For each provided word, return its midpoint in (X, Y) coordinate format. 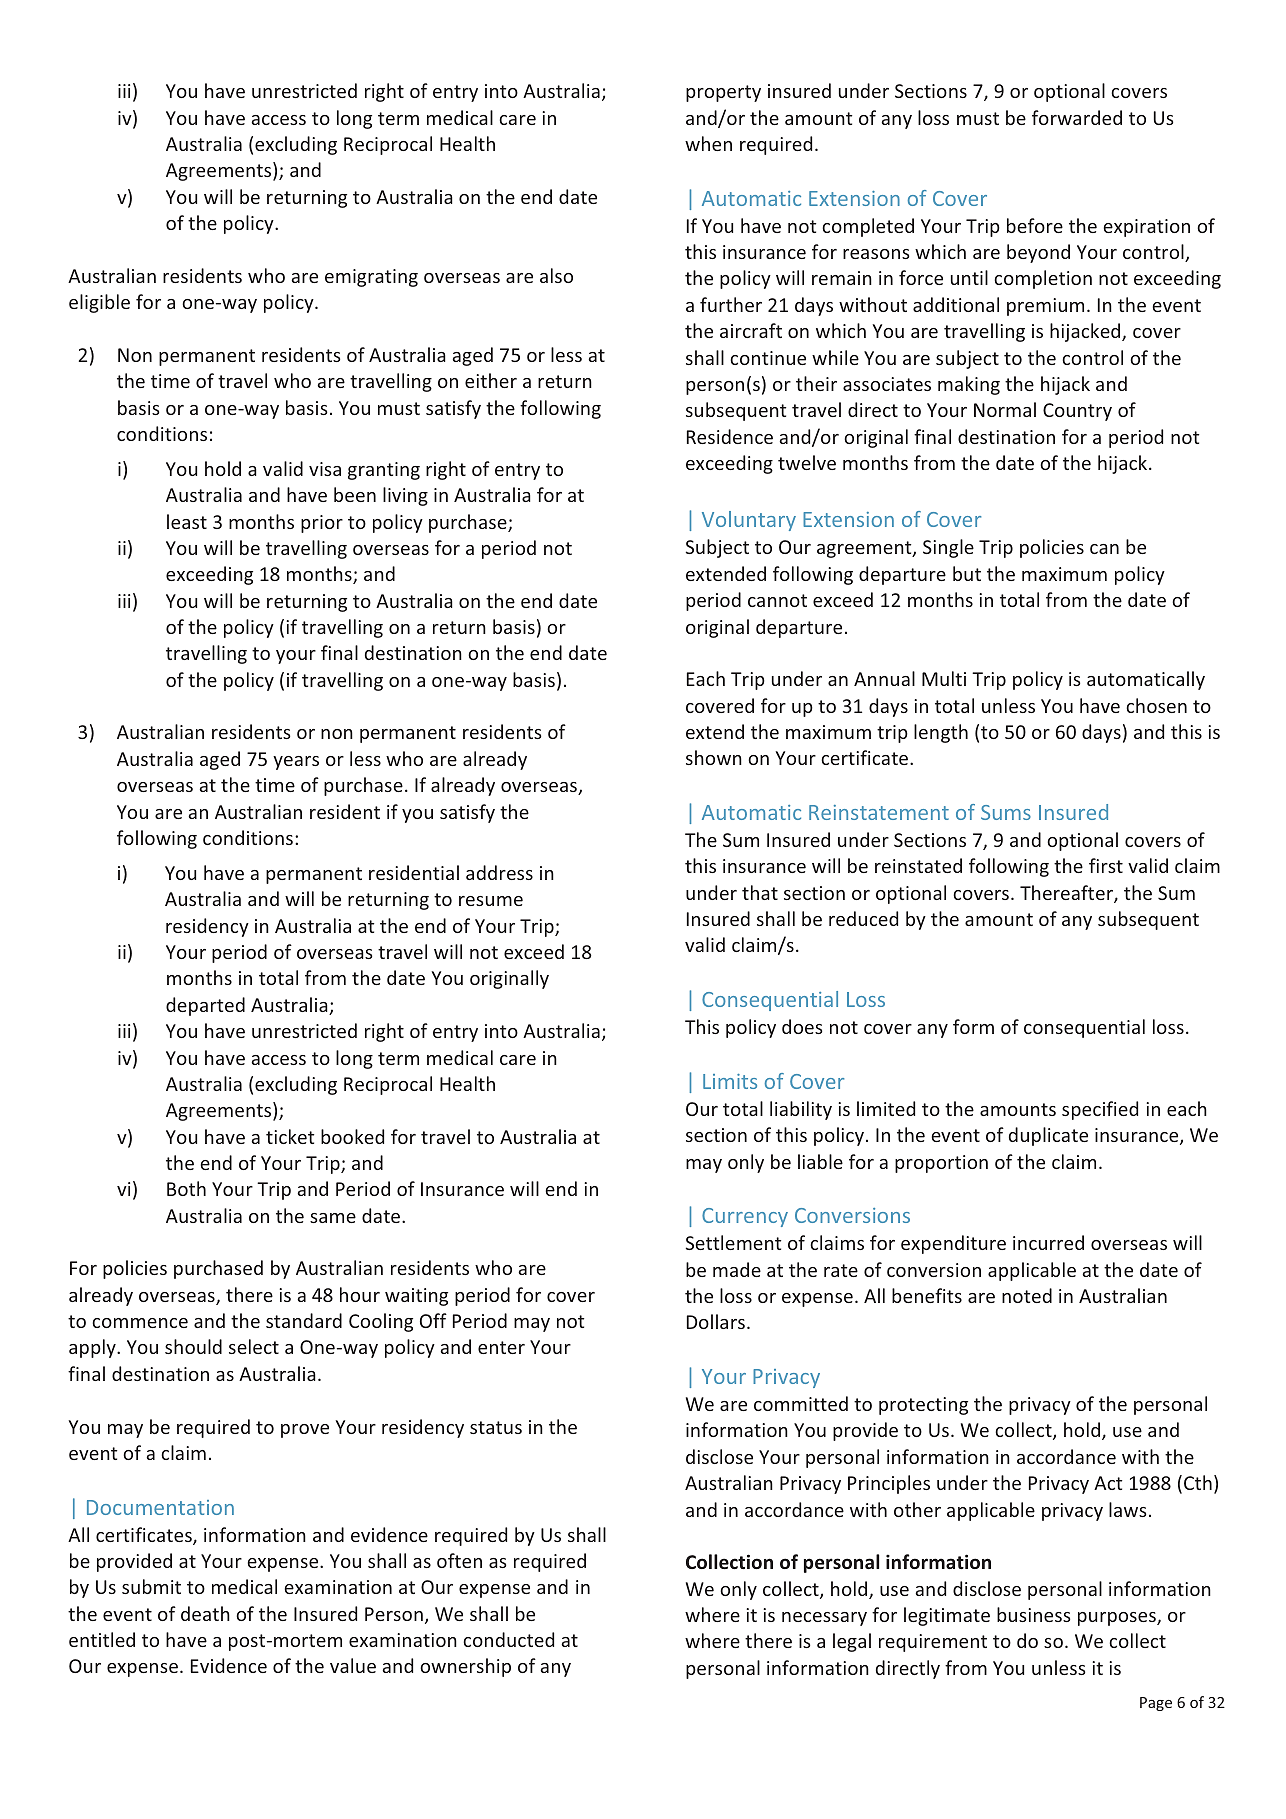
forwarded (1077, 117)
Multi (944, 678)
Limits (730, 1081)
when (708, 143)
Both (186, 1188)
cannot (777, 600)
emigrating (371, 278)
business (1034, 1614)
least (187, 521)
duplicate (1048, 1136)
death (205, 1613)
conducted (508, 1639)
